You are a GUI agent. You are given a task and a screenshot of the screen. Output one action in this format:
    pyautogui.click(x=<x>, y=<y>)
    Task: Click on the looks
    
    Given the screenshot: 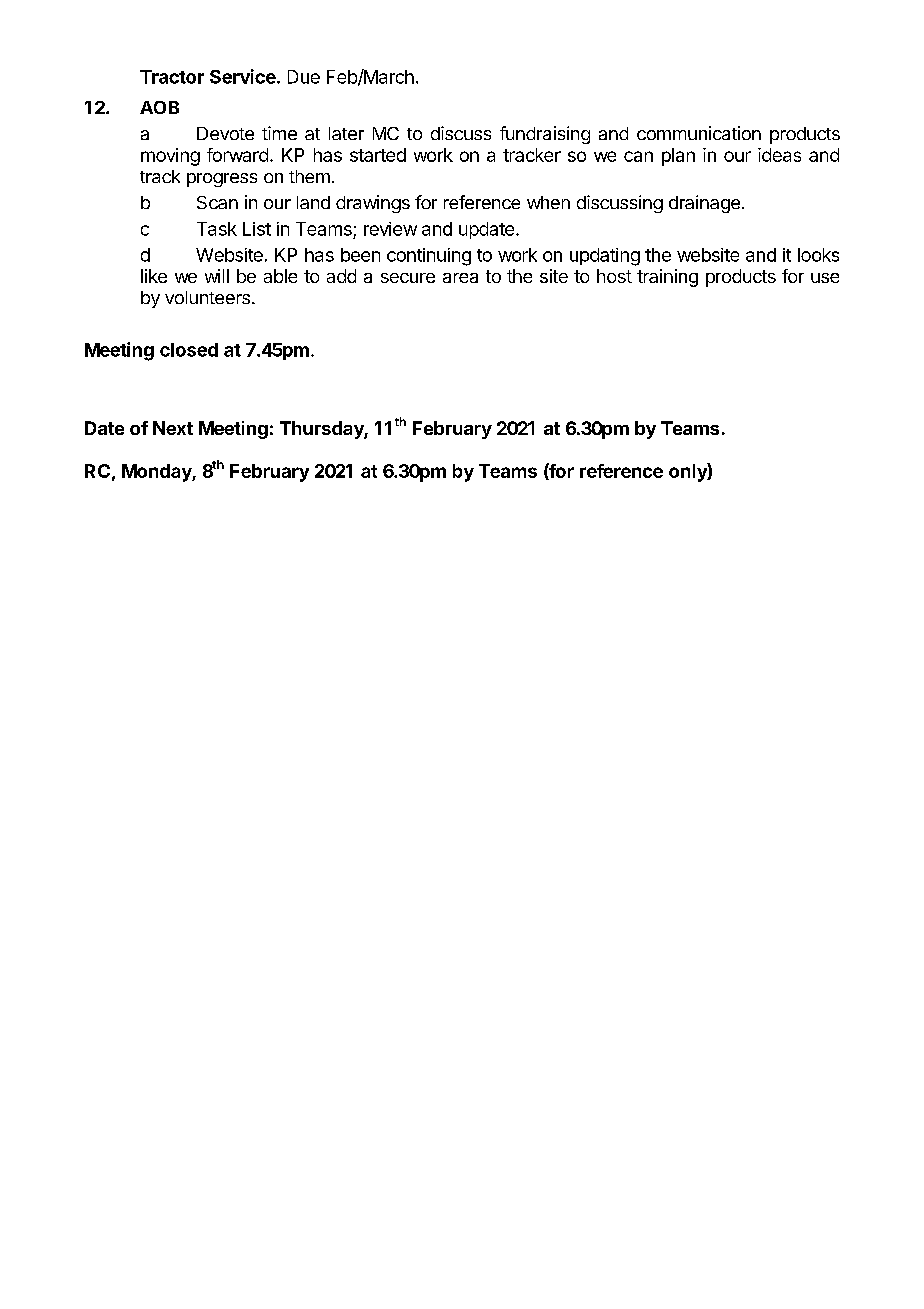 What is the action you would take?
    pyautogui.click(x=818, y=255)
